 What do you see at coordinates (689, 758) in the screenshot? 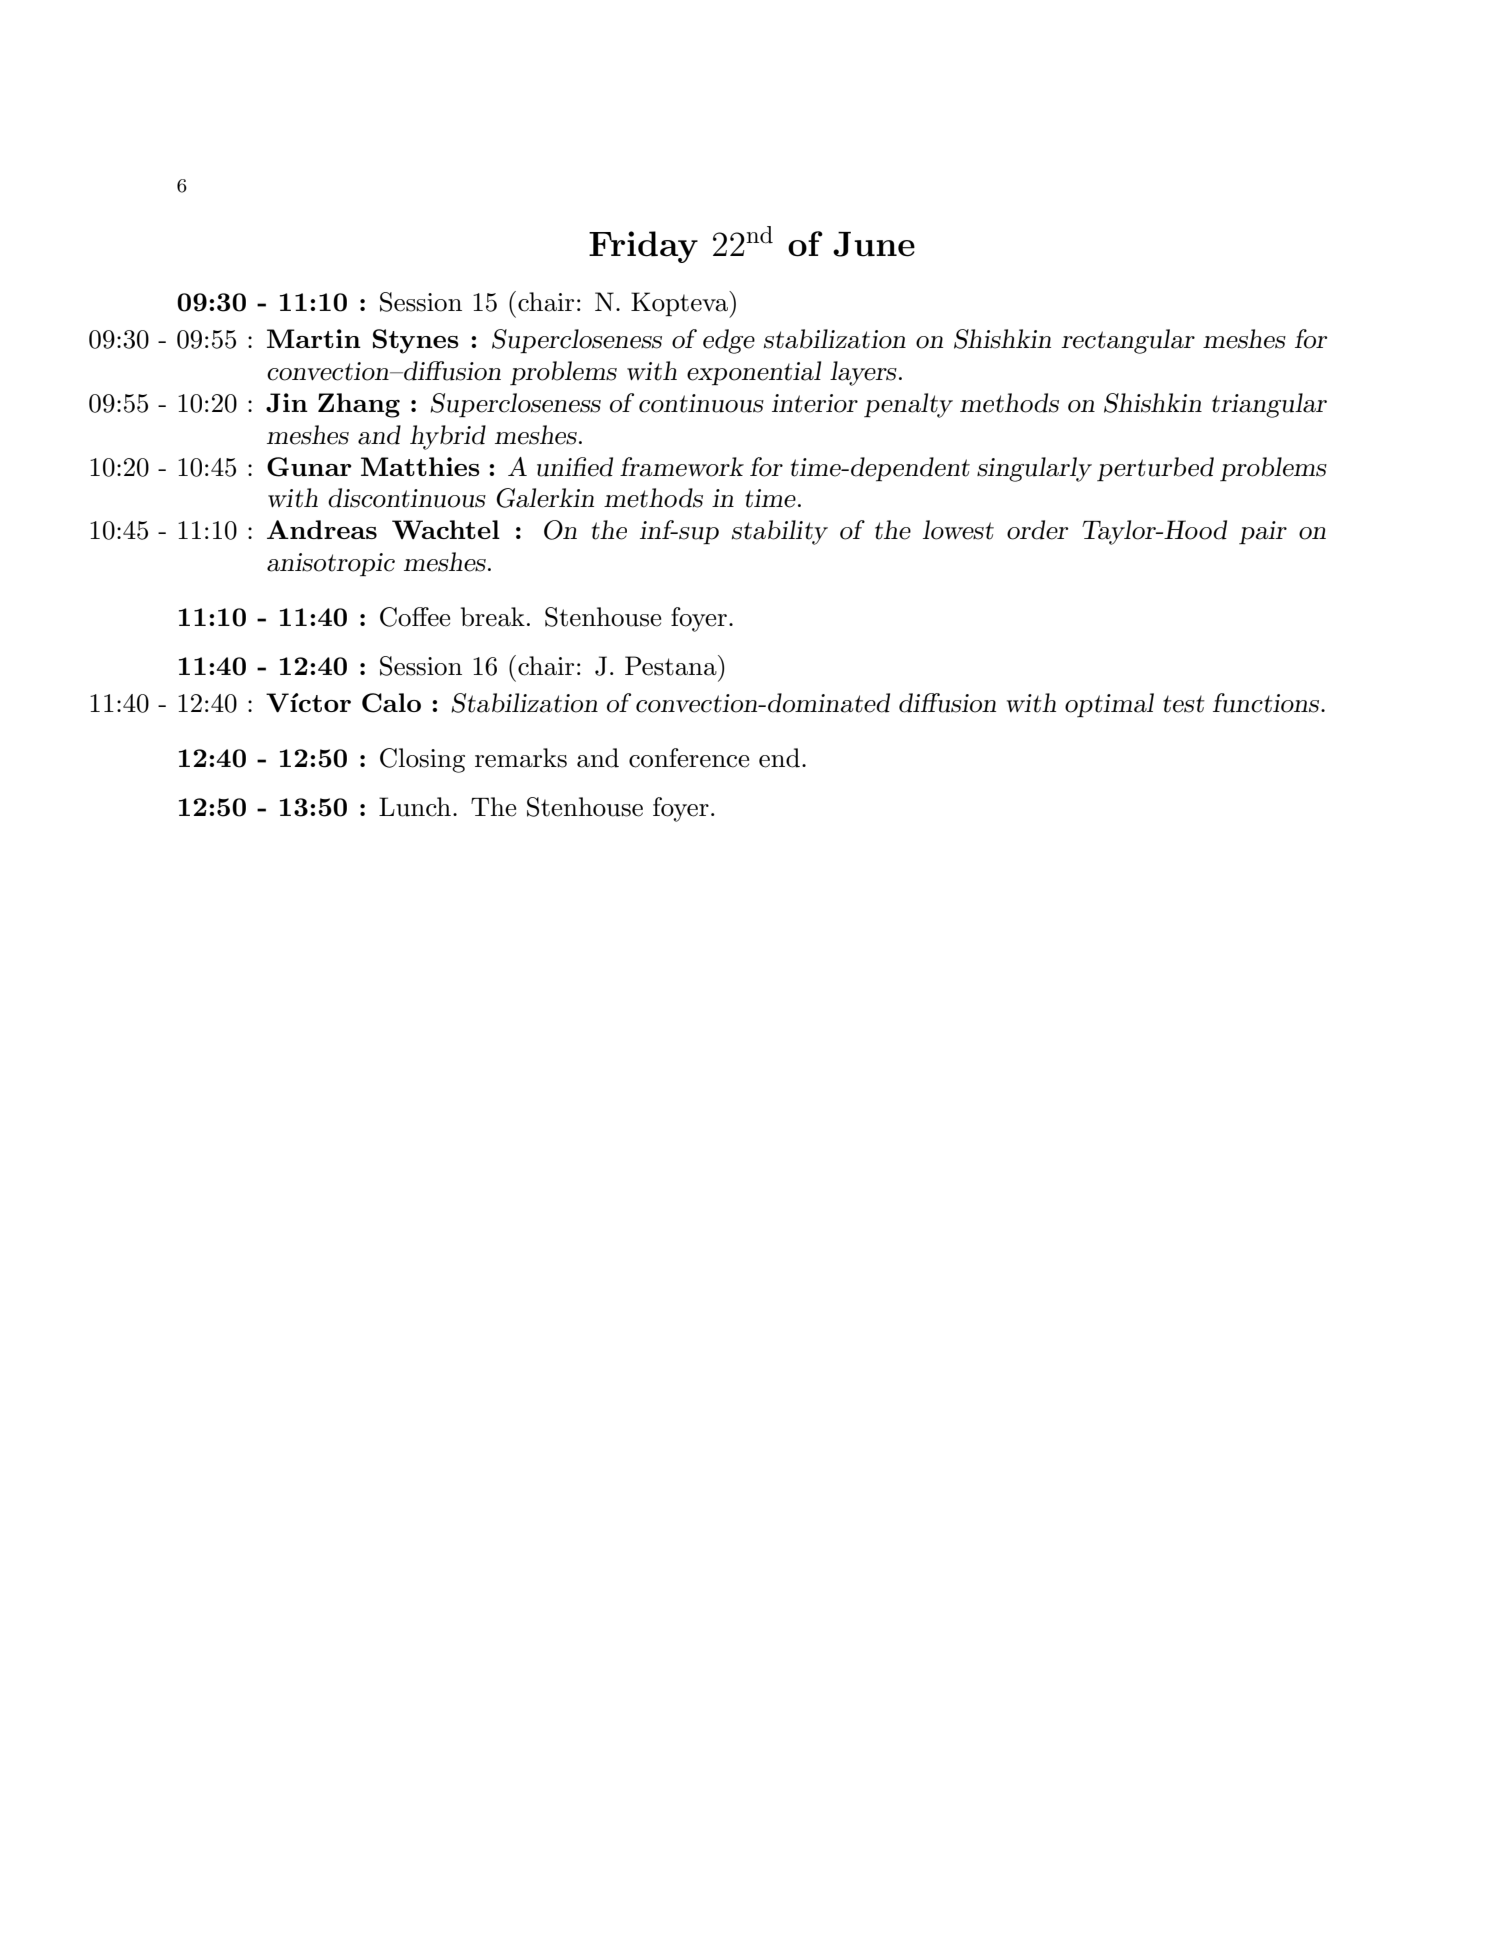
I see `conference` at bounding box center [689, 758].
